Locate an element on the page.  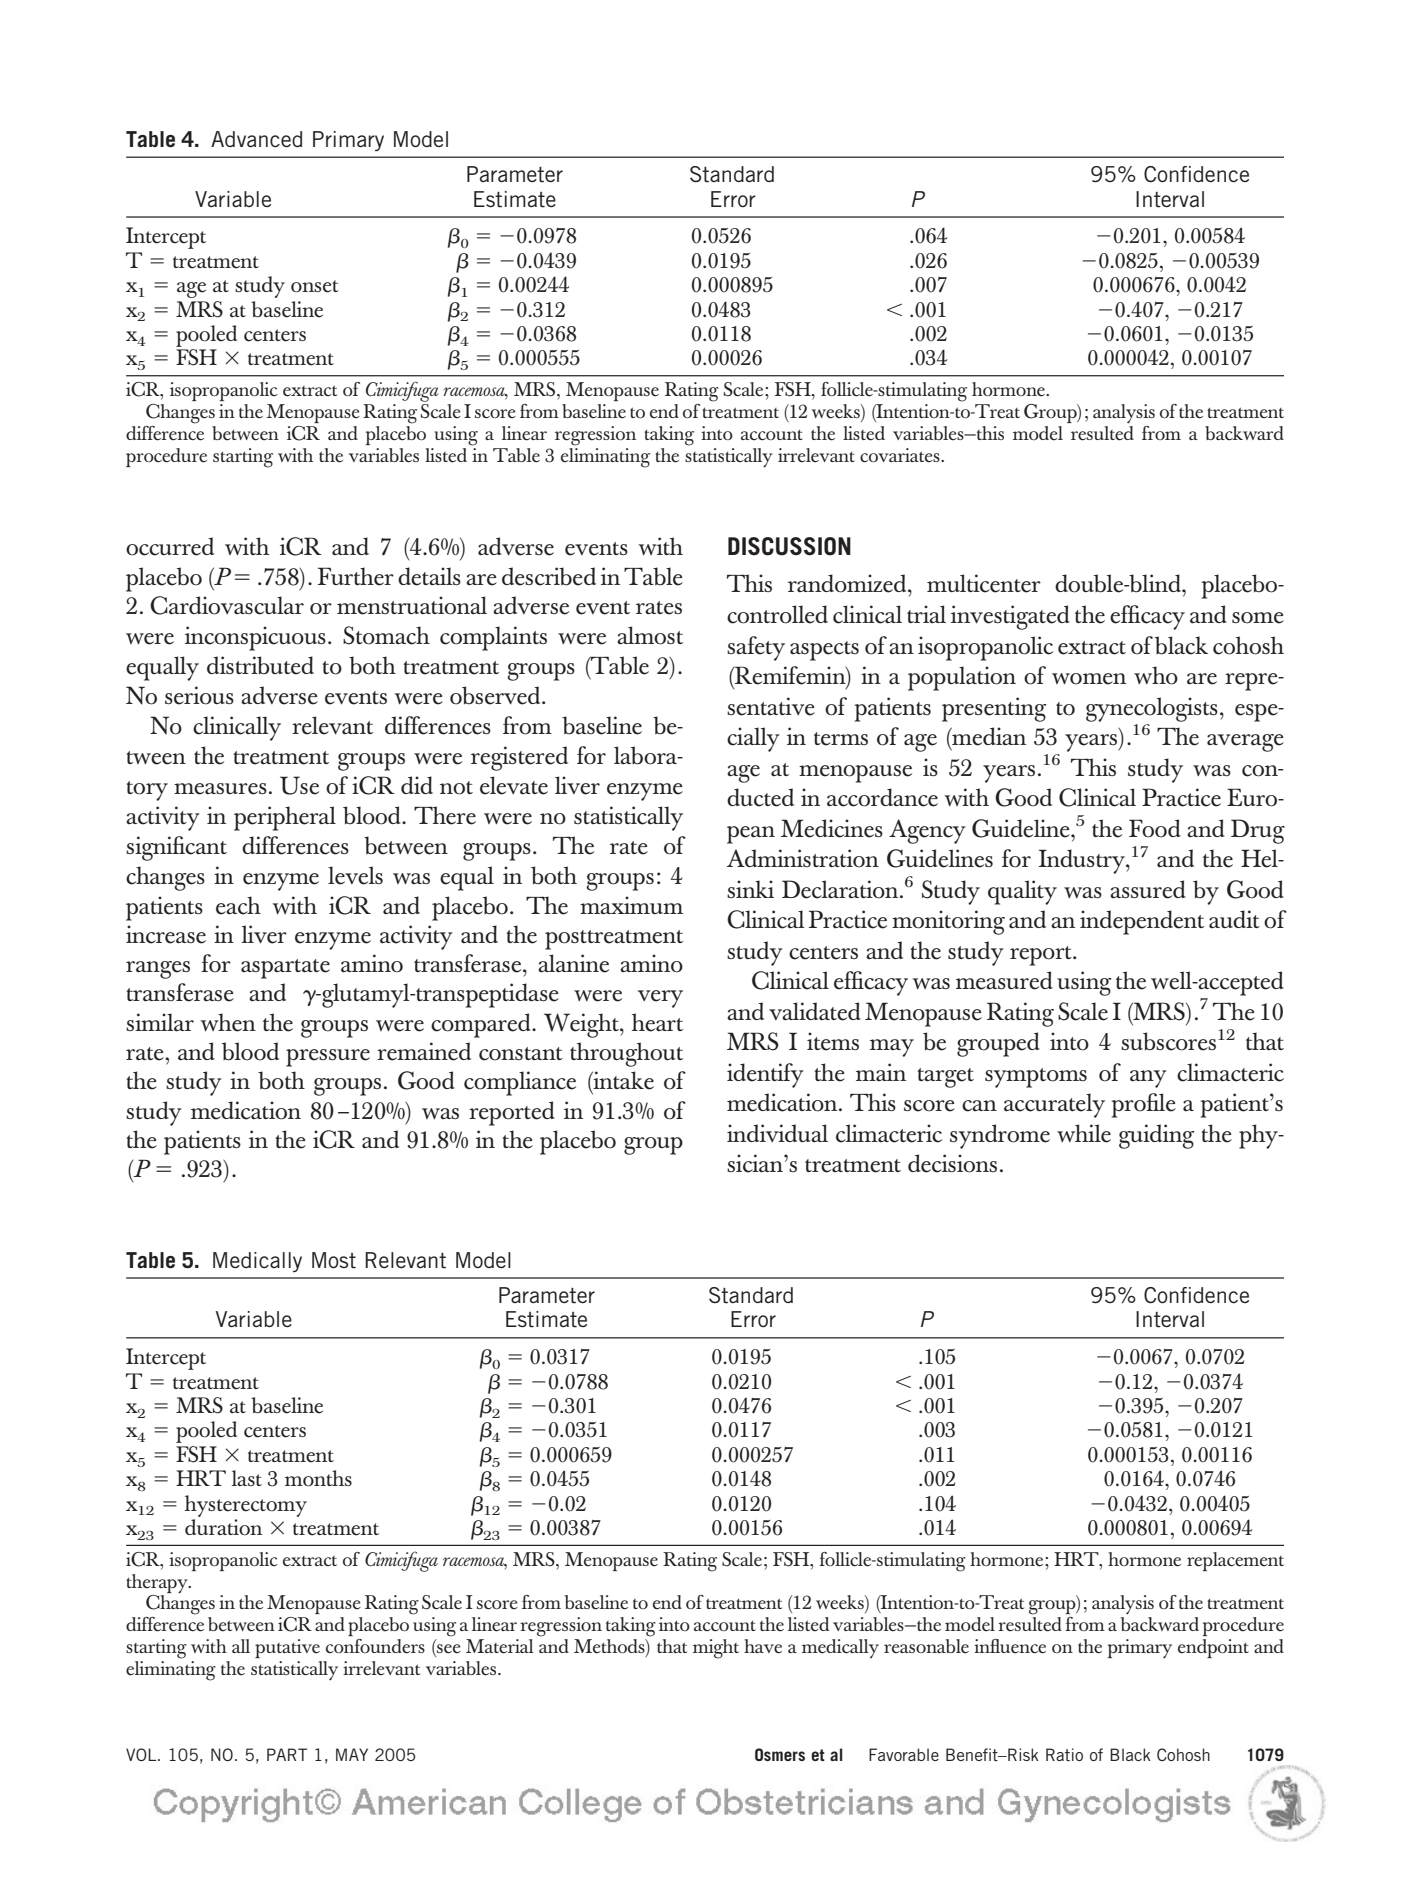
Cardiovascular is located at coordinates (227, 605).
